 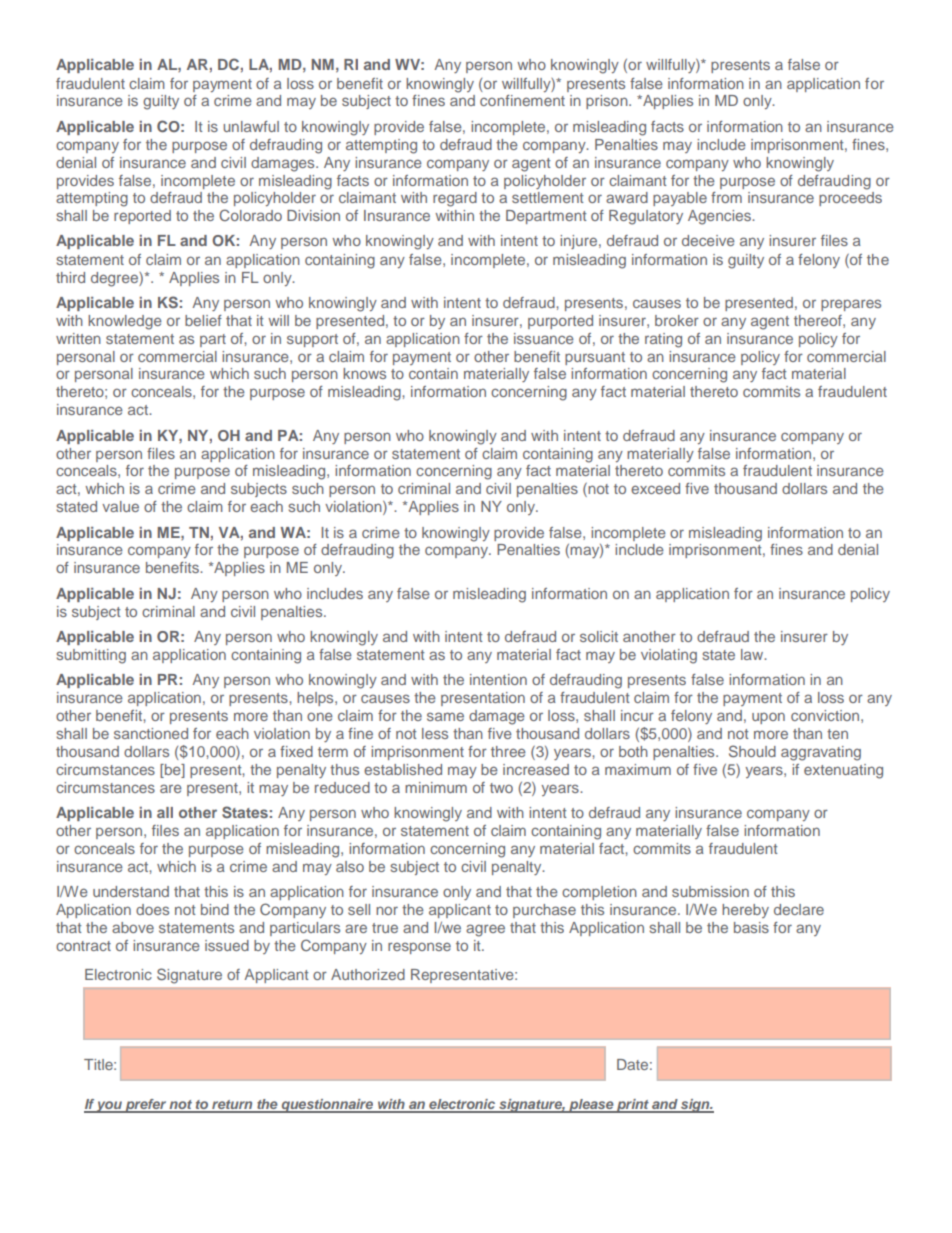 What do you see at coordinates (251, 126) in the document?
I see `unlawful` at bounding box center [251, 126].
